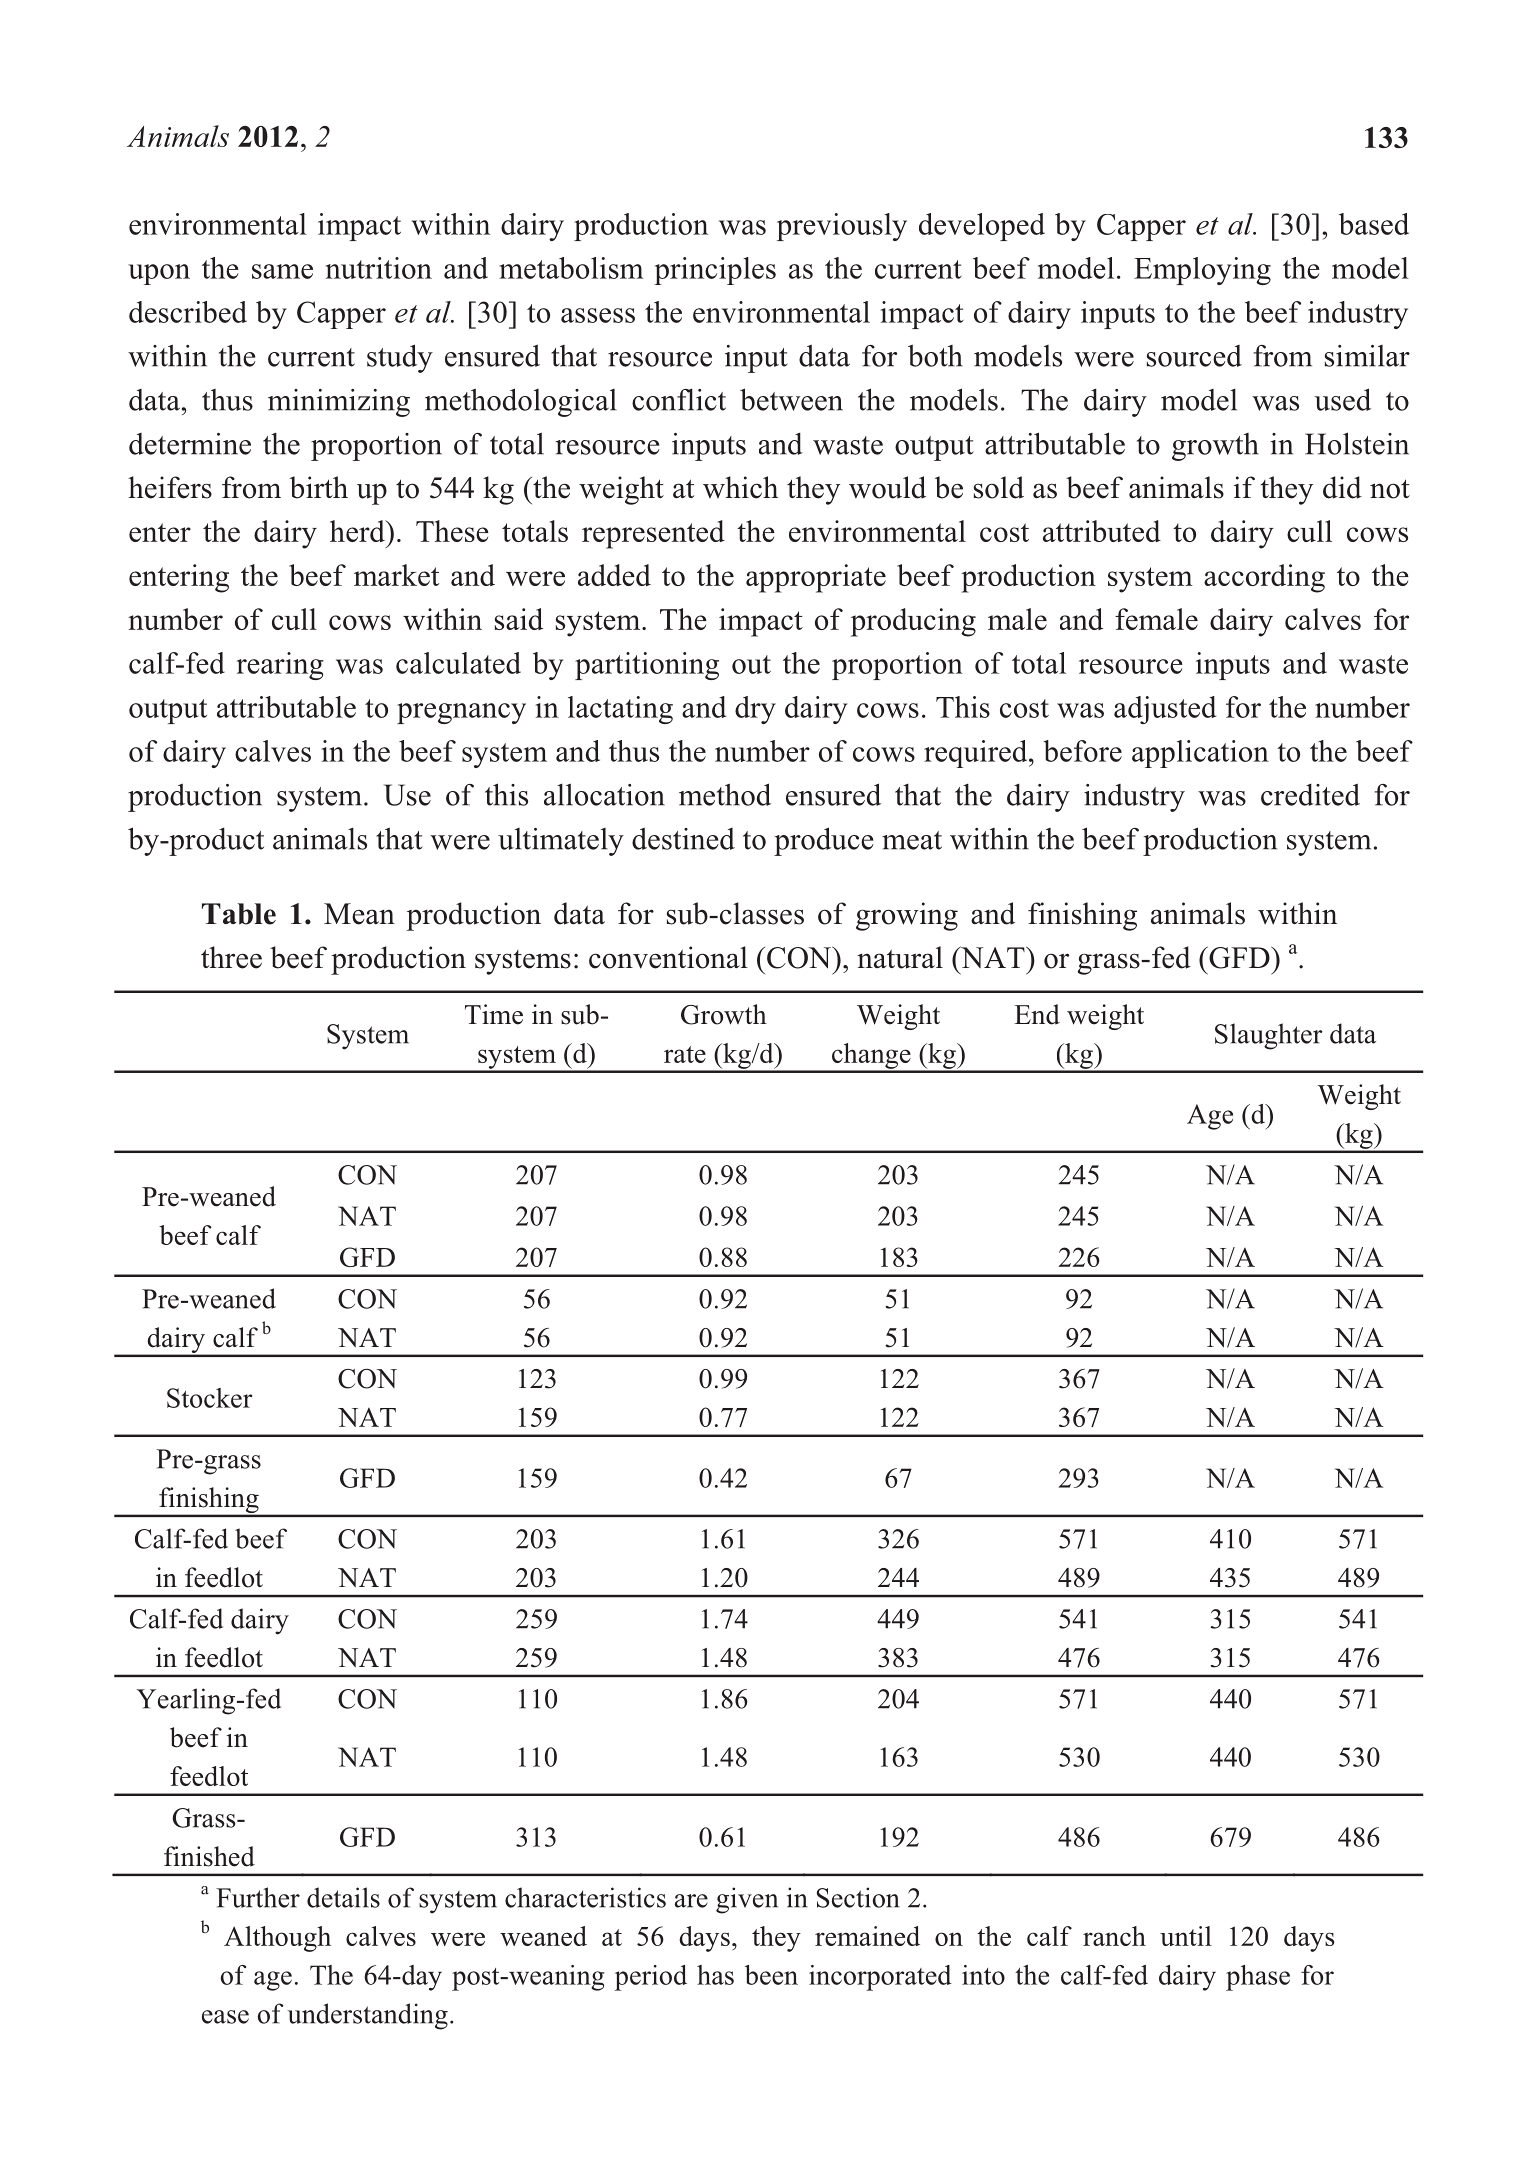 This page has width=1537, height=2175. I want to click on conventional, so click(668, 957).
